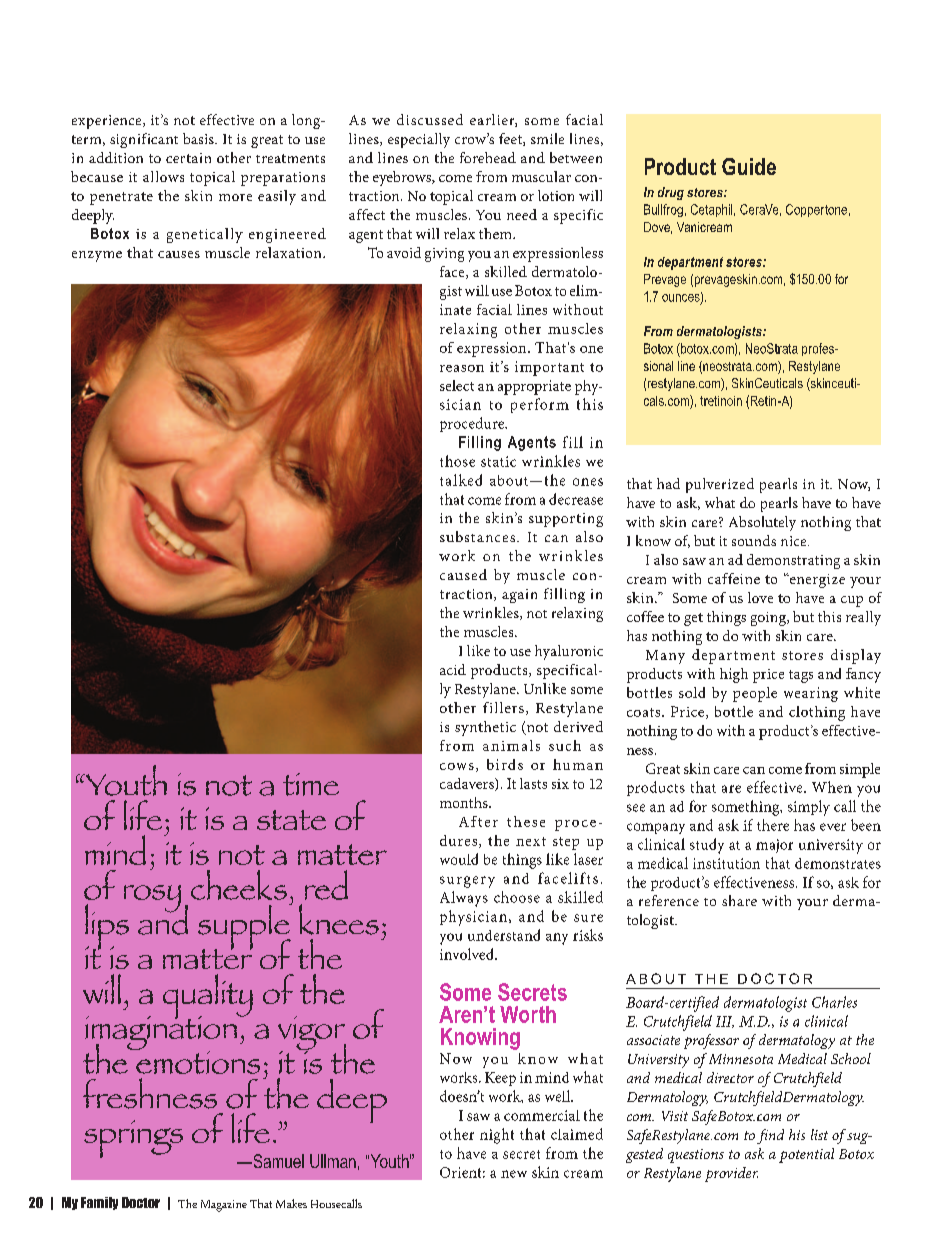  What do you see at coordinates (488, 157) in the image?
I see `forehead` at bounding box center [488, 157].
